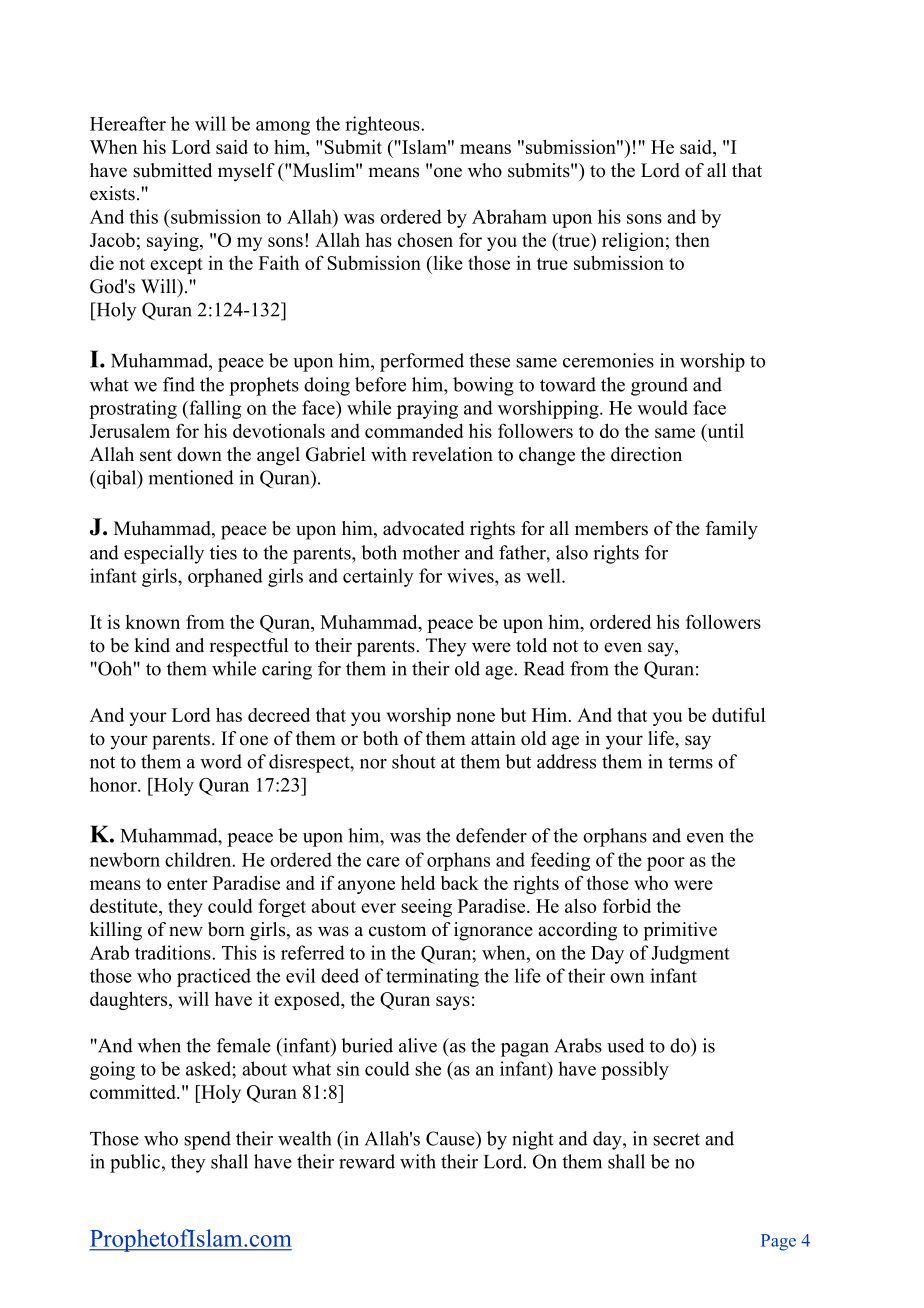 This screenshot has height=1308, width=924. What do you see at coordinates (475, 717) in the screenshot?
I see `none` at bounding box center [475, 717].
